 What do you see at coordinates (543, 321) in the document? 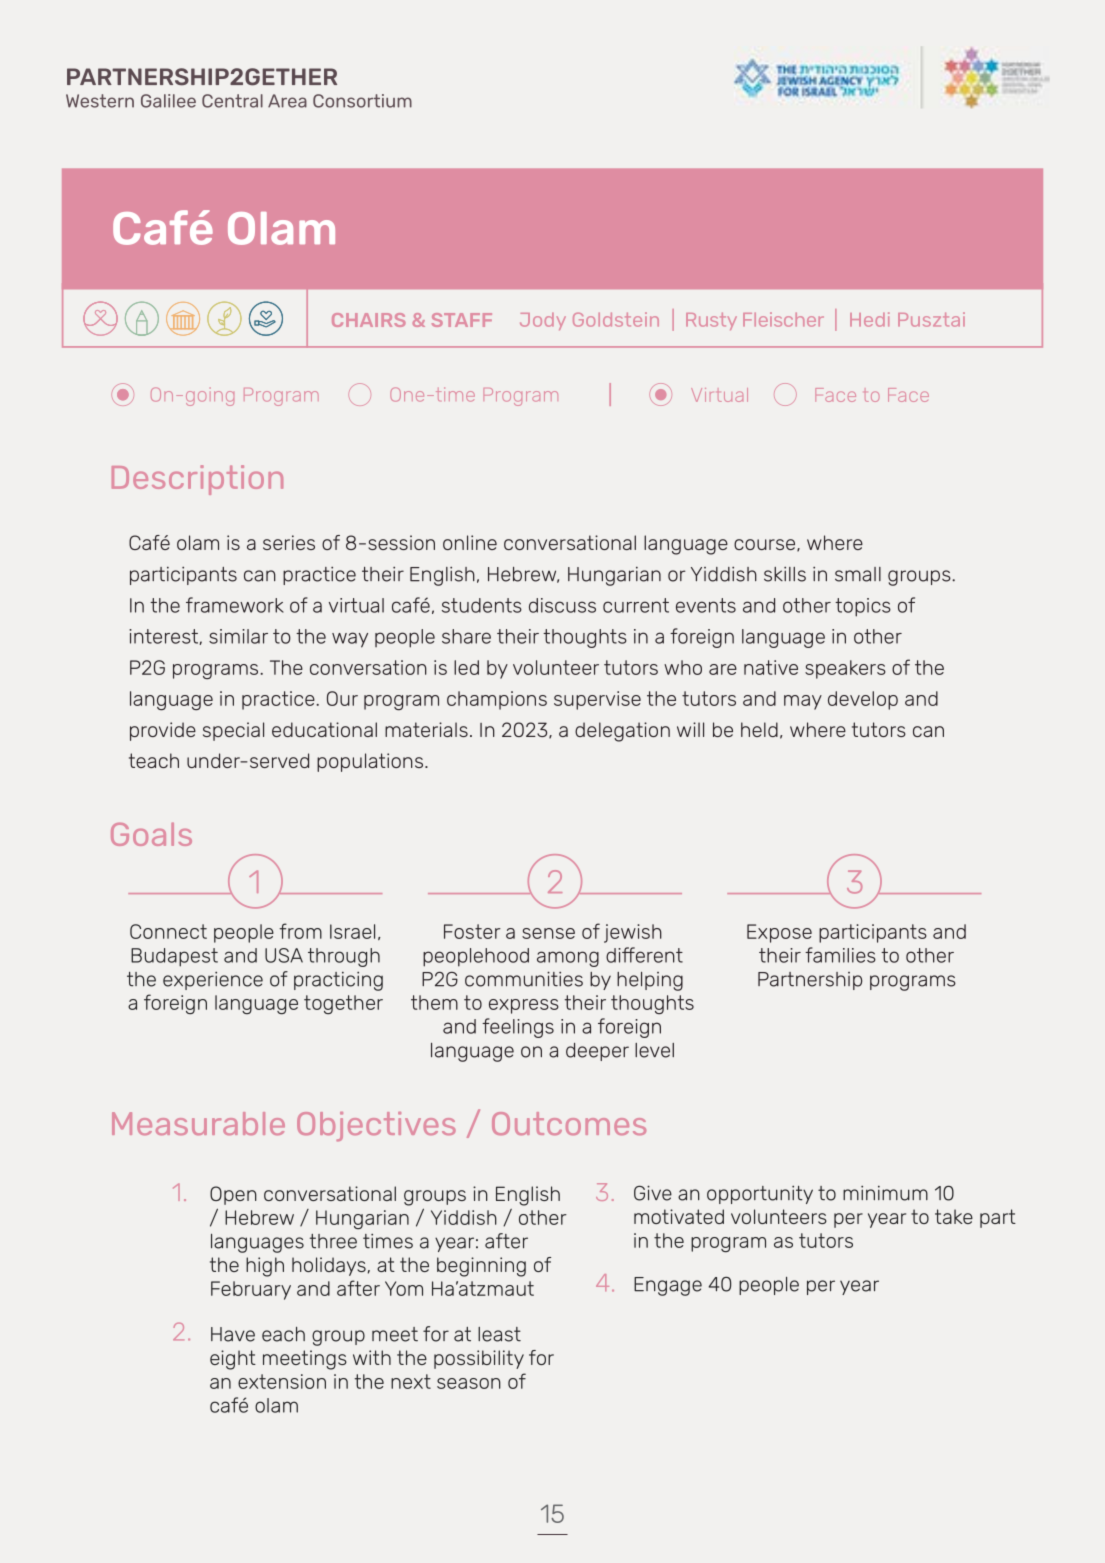
I see `Jody` at bounding box center [543, 321].
